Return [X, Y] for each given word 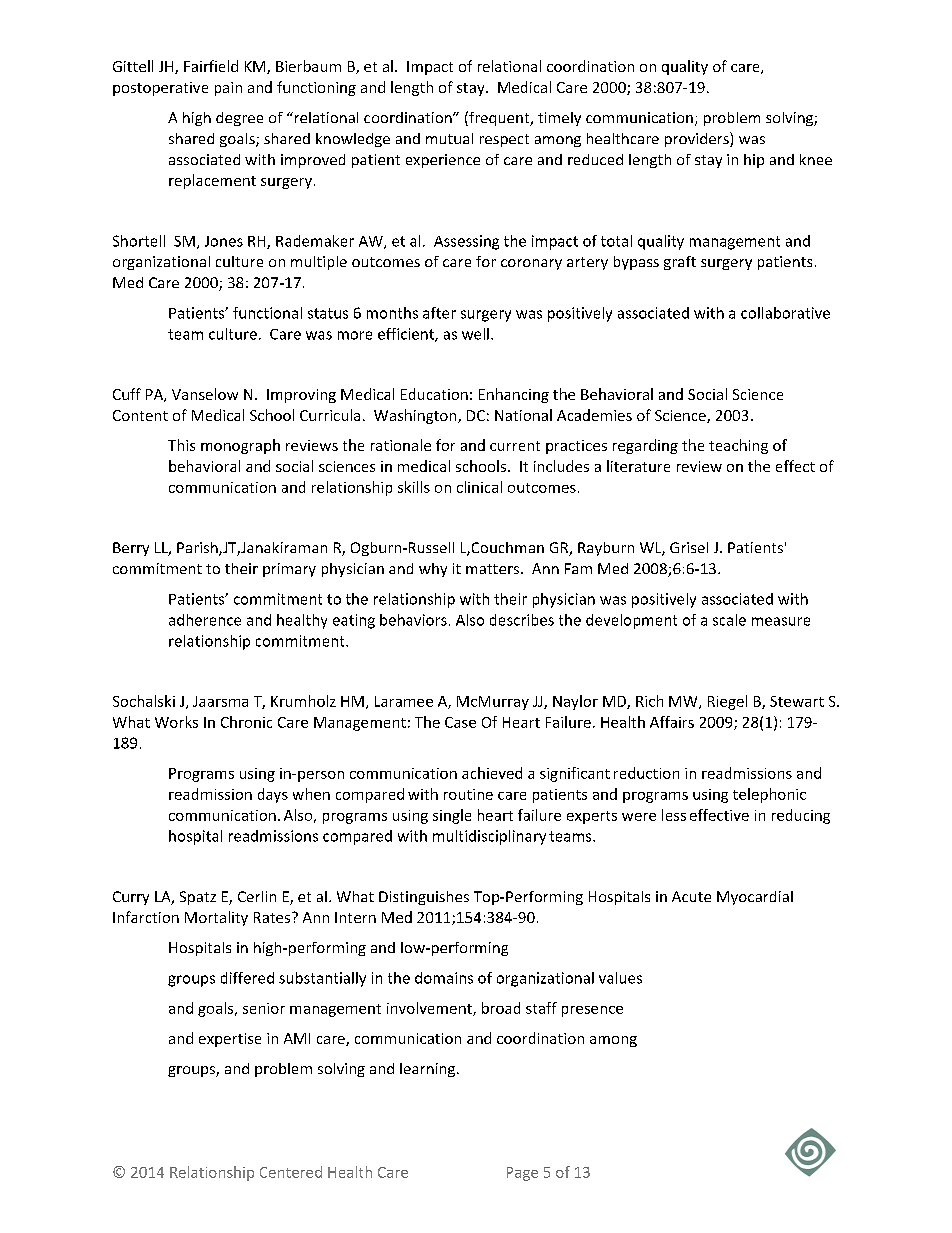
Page [522, 1174]
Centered [291, 1172]
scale [729, 620]
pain [228, 89]
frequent [499, 118]
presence [592, 1011]
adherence [205, 620]
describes [522, 620]
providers [698, 139]
